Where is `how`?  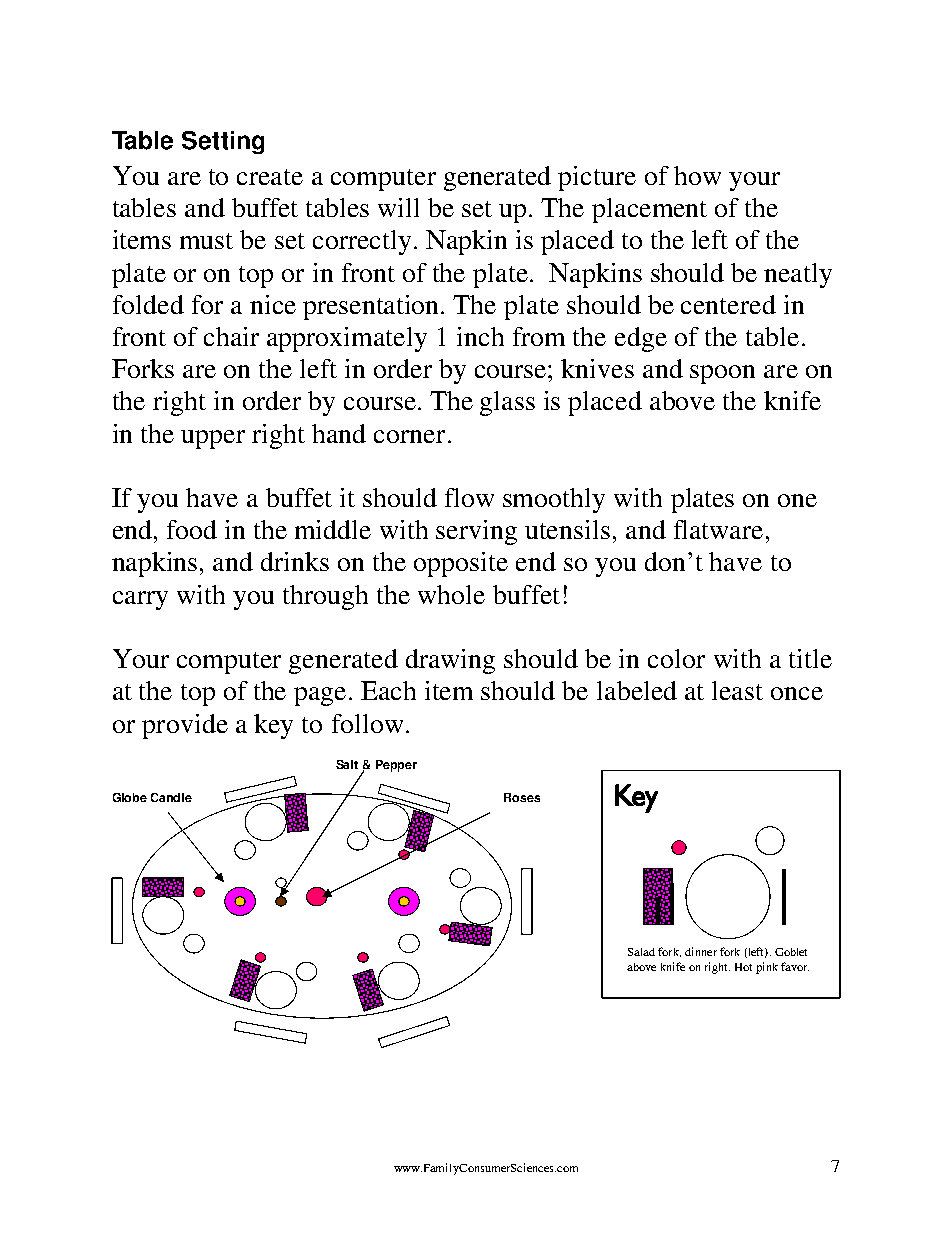 how is located at coordinates (697, 175).
